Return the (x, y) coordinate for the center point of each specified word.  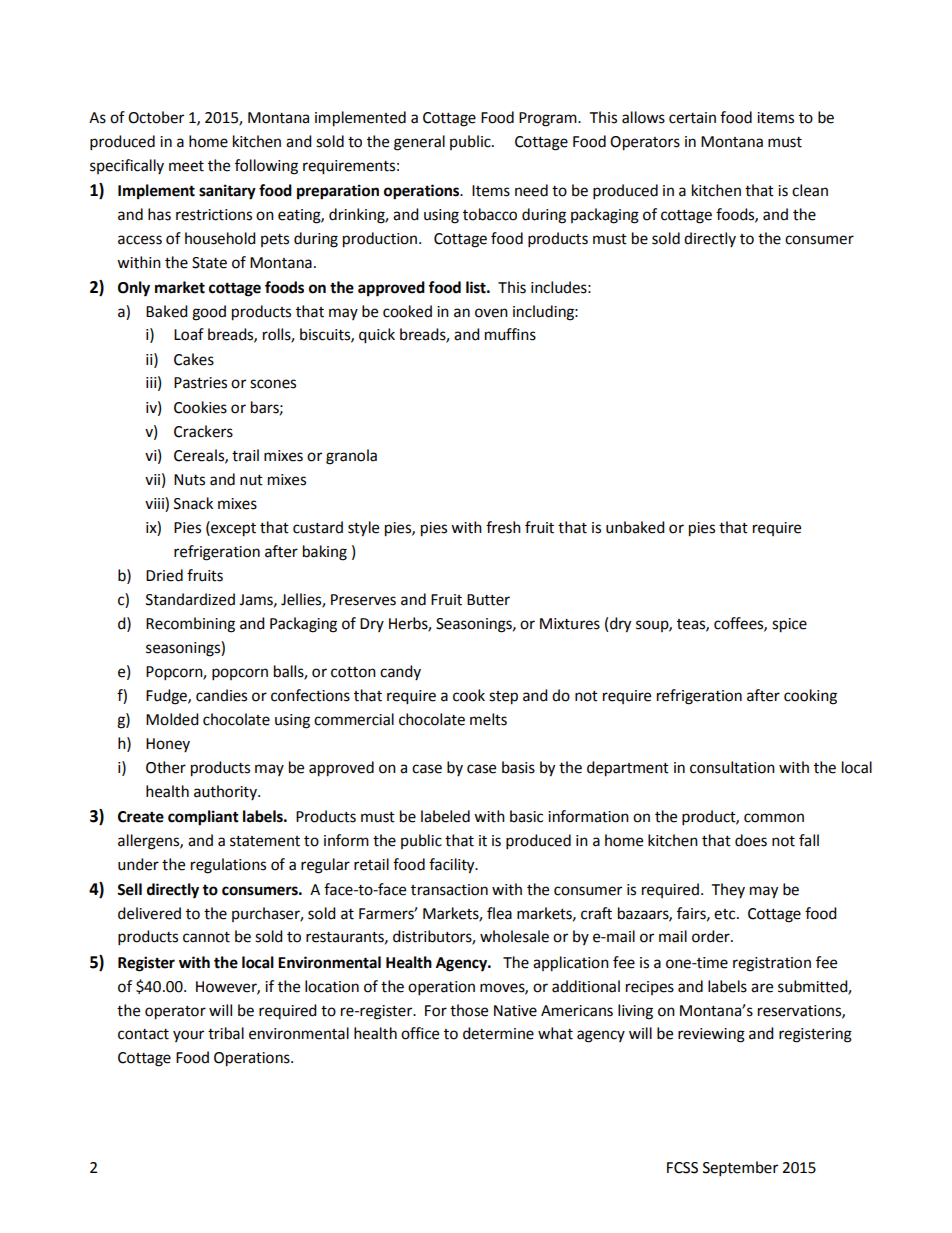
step (503, 698)
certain (692, 118)
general (419, 143)
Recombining (190, 625)
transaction (449, 890)
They (728, 890)
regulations (228, 866)
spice (789, 625)
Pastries (200, 383)
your (188, 1036)
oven (491, 313)
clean (810, 190)
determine (498, 1033)
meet (186, 166)
